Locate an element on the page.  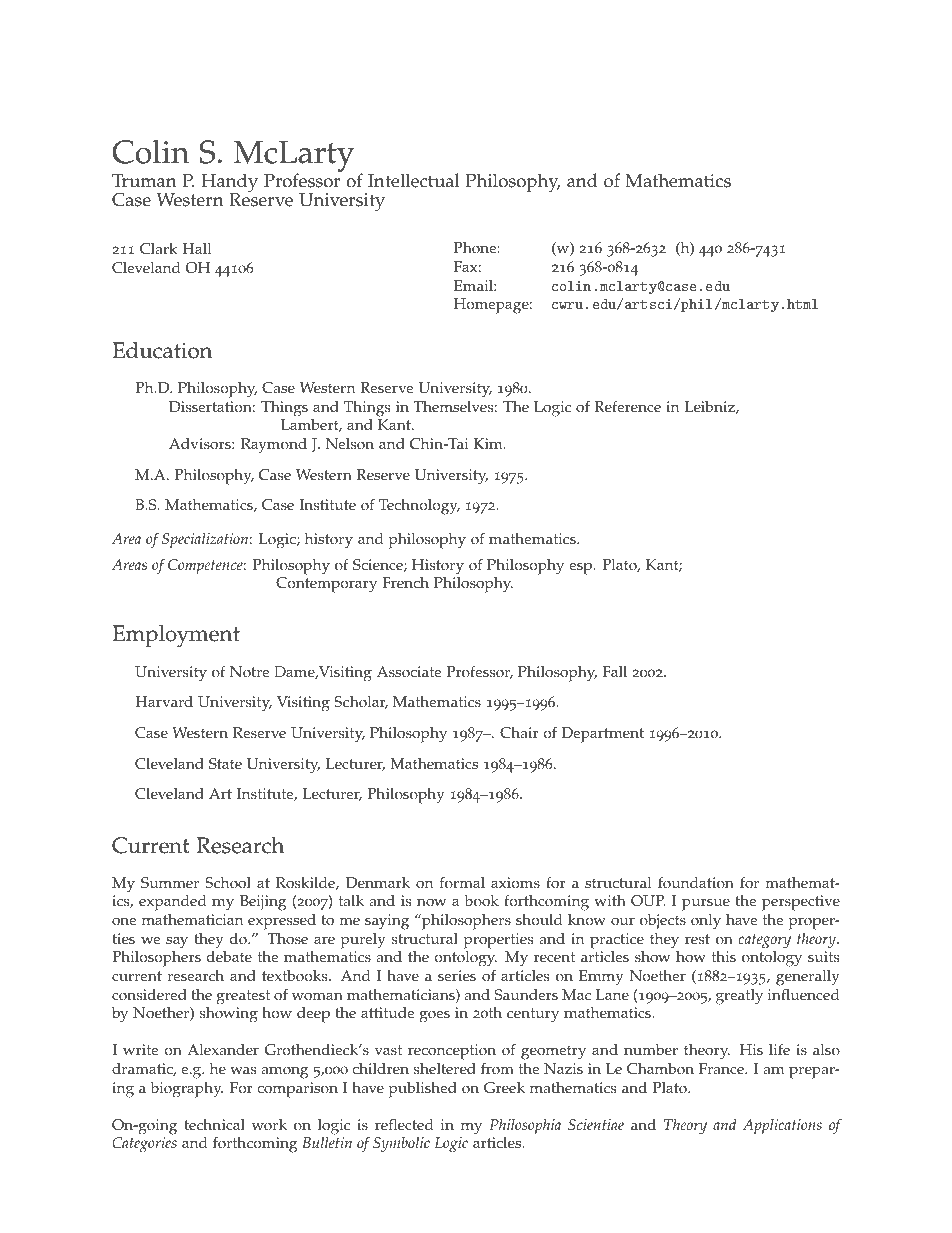
technical is located at coordinates (214, 1125).
